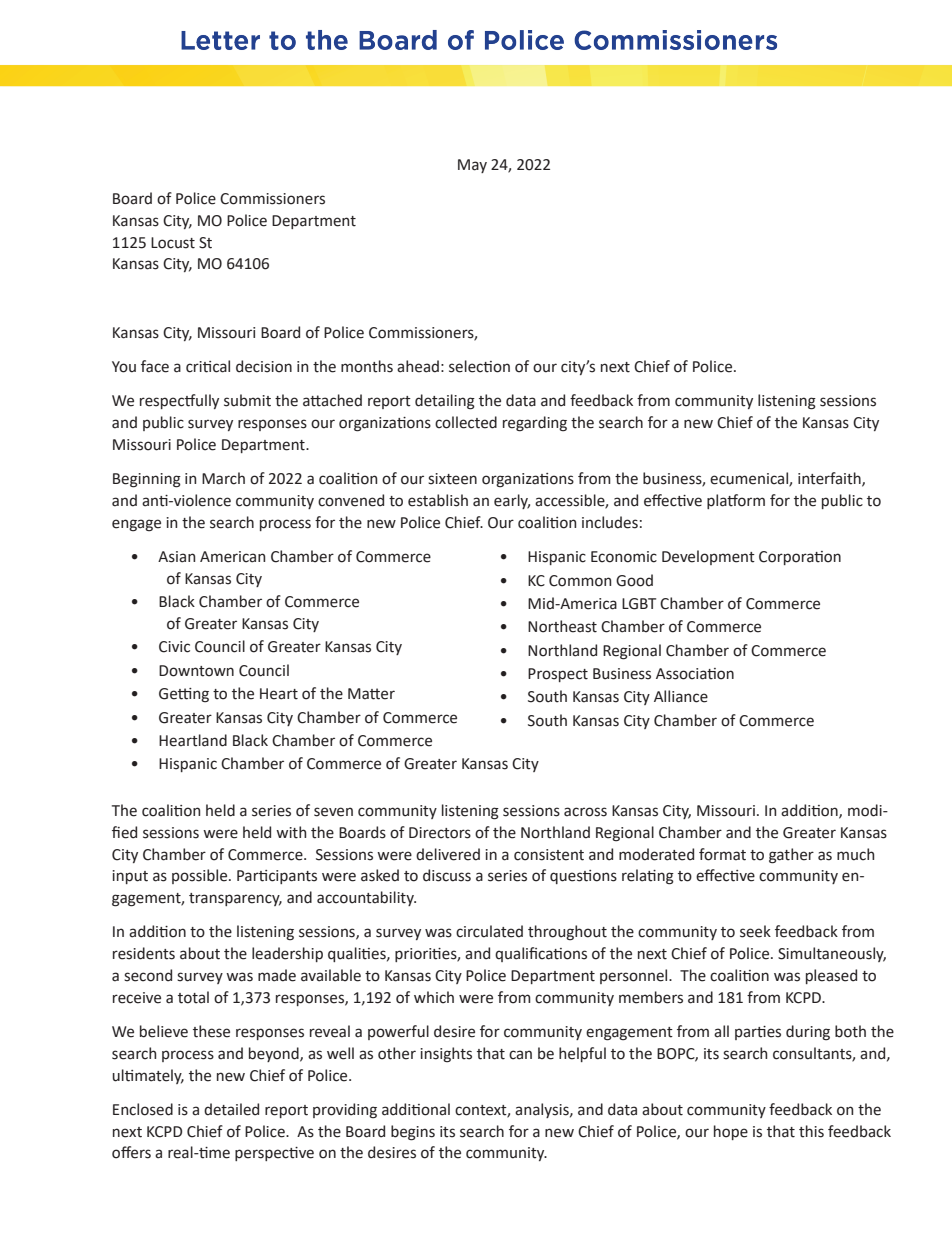 This screenshot has height=1233, width=952. I want to click on selection, so click(479, 366).
